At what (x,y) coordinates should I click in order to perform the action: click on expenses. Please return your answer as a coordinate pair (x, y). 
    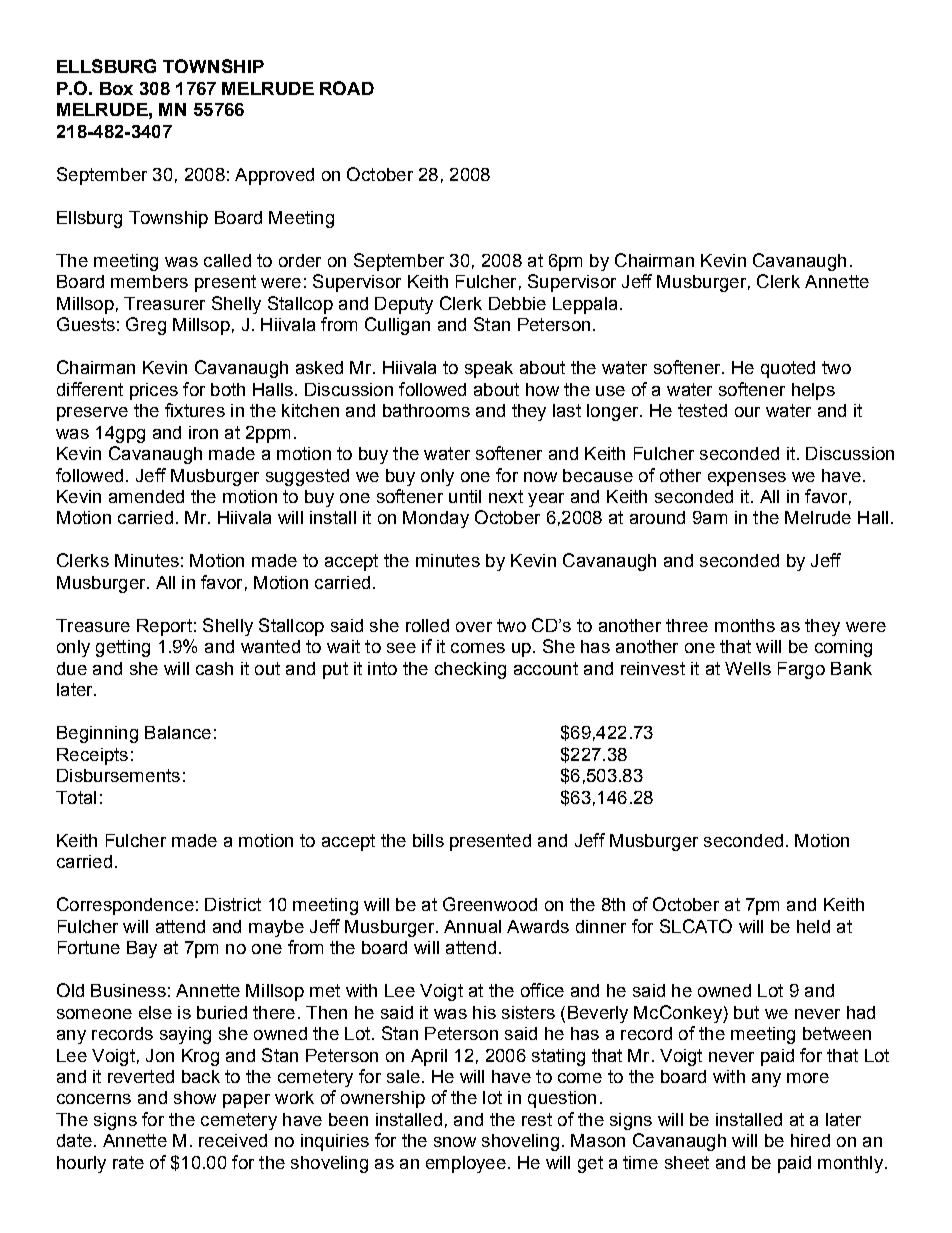
    Looking at the image, I should click on (747, 479).
